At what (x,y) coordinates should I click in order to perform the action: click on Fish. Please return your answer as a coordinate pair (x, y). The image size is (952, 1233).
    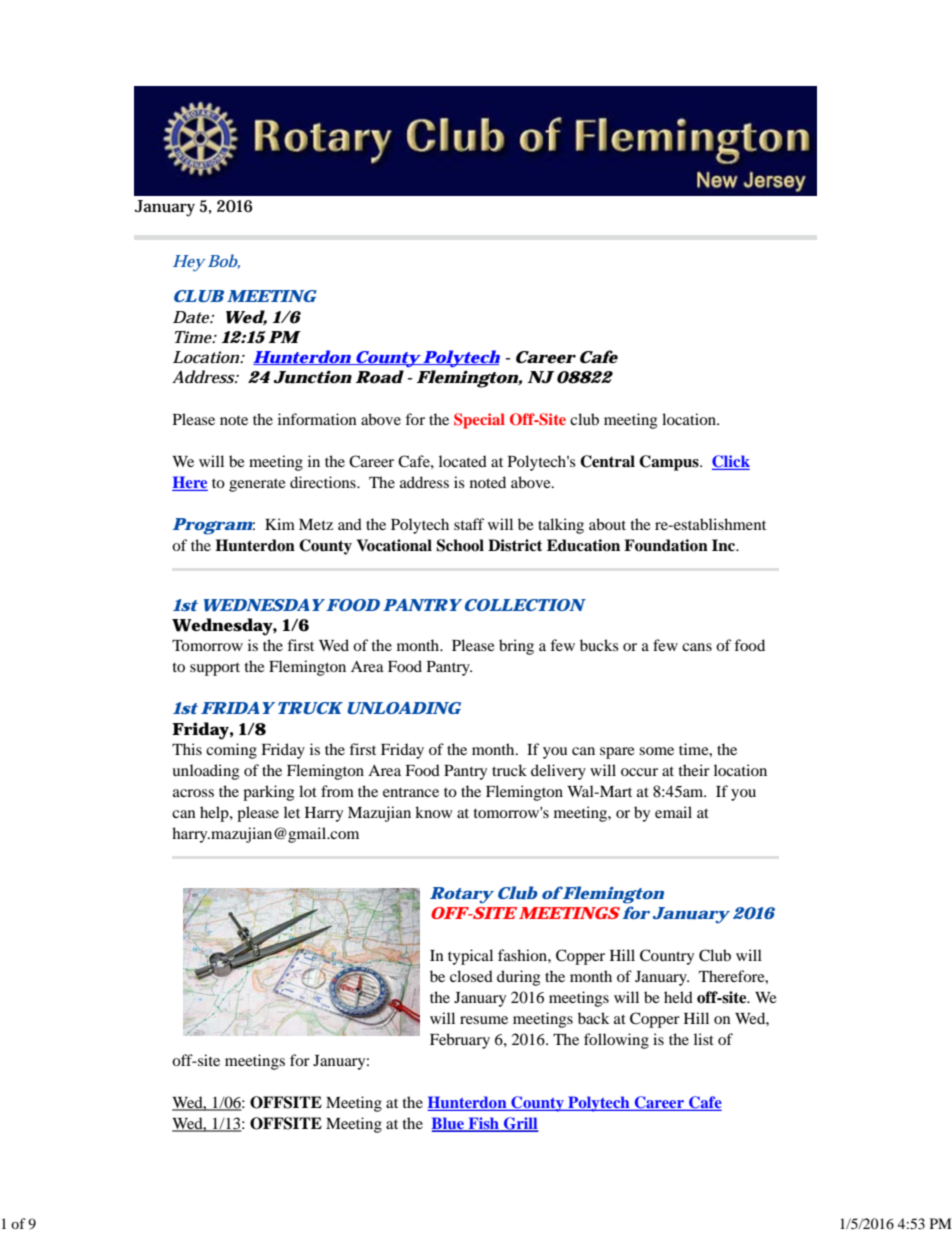
    Looking at the image, I should click on (483, 1124).
